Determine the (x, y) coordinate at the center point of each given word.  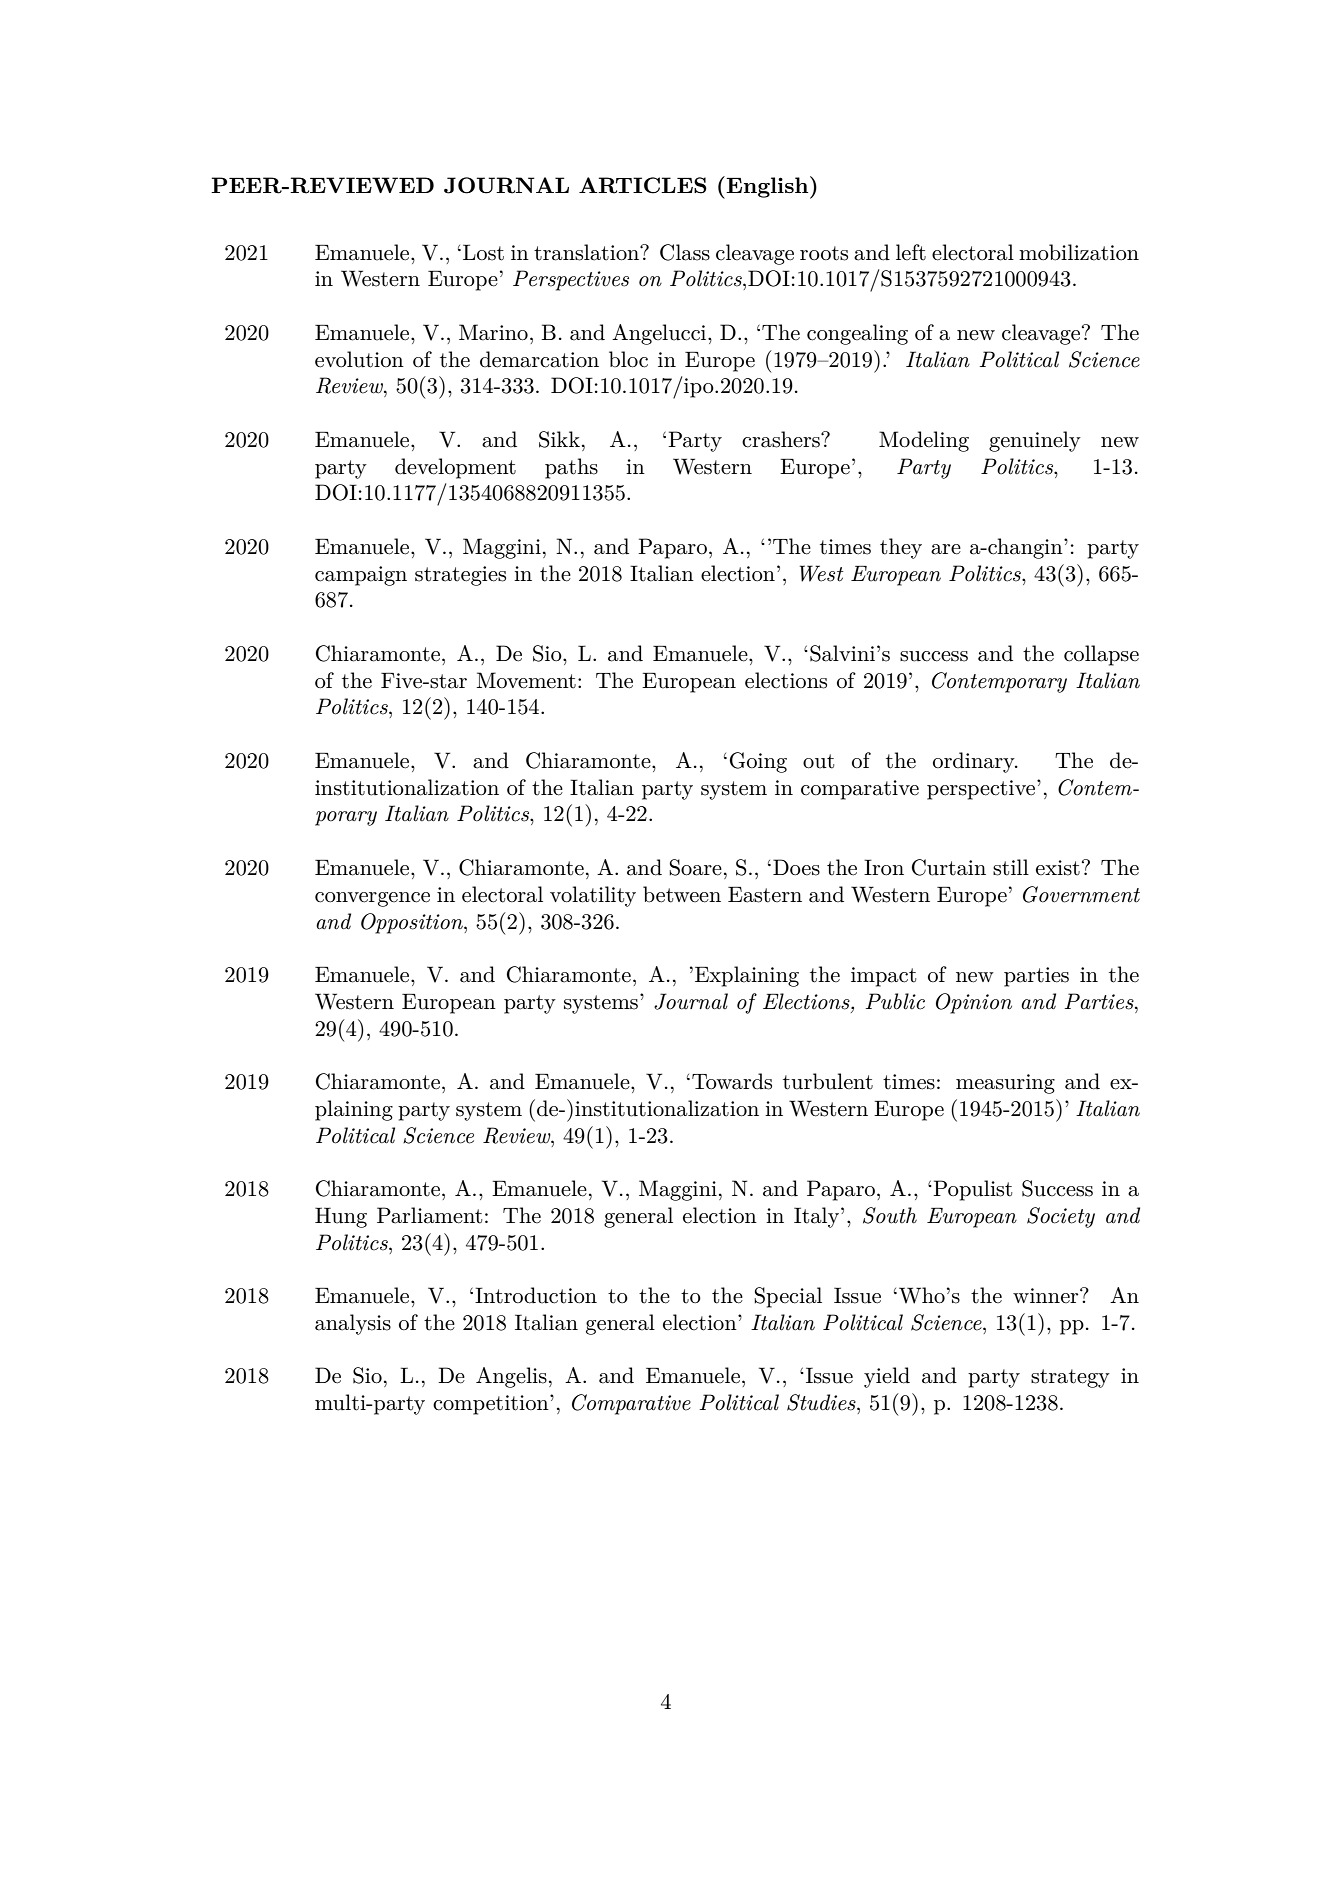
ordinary (975, 762)
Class (685, 252)
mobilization (1079, 252)
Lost (483, 252)
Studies (822, 1402)
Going (758, 762)
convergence (372, 899)
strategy (1070, 1378)
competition (492, 1405)
